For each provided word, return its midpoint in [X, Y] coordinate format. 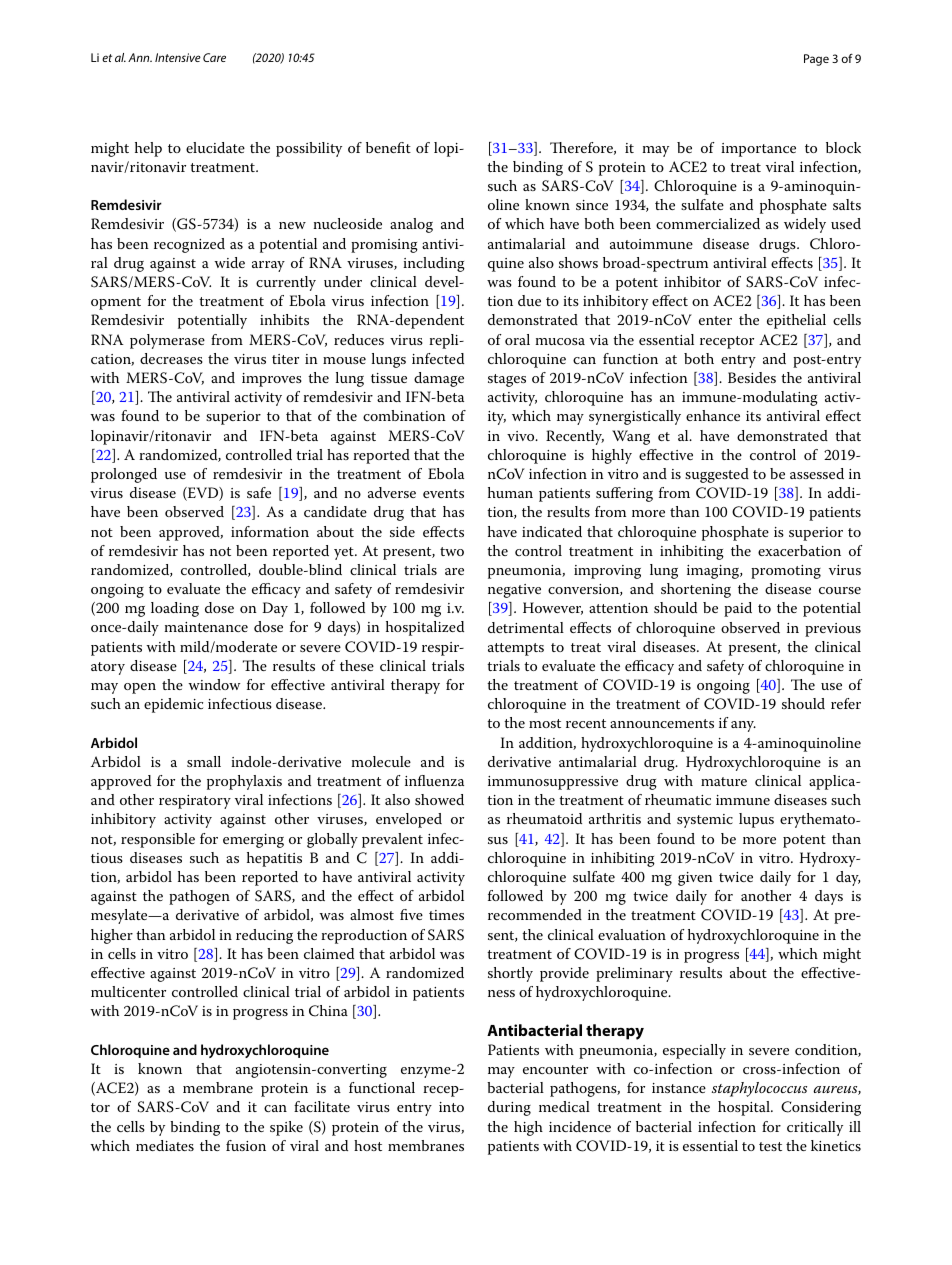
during [509, 1108]
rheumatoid [544, 818]
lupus [756, 820]
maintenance [206, 627]
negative [514, 591]
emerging [253, 841]
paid [738, 609]
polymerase [167, 341]
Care [214, 57]
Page [816, 60]
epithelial [796, 321]
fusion [246, 1145]
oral [517, 339]
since [592, 205]
